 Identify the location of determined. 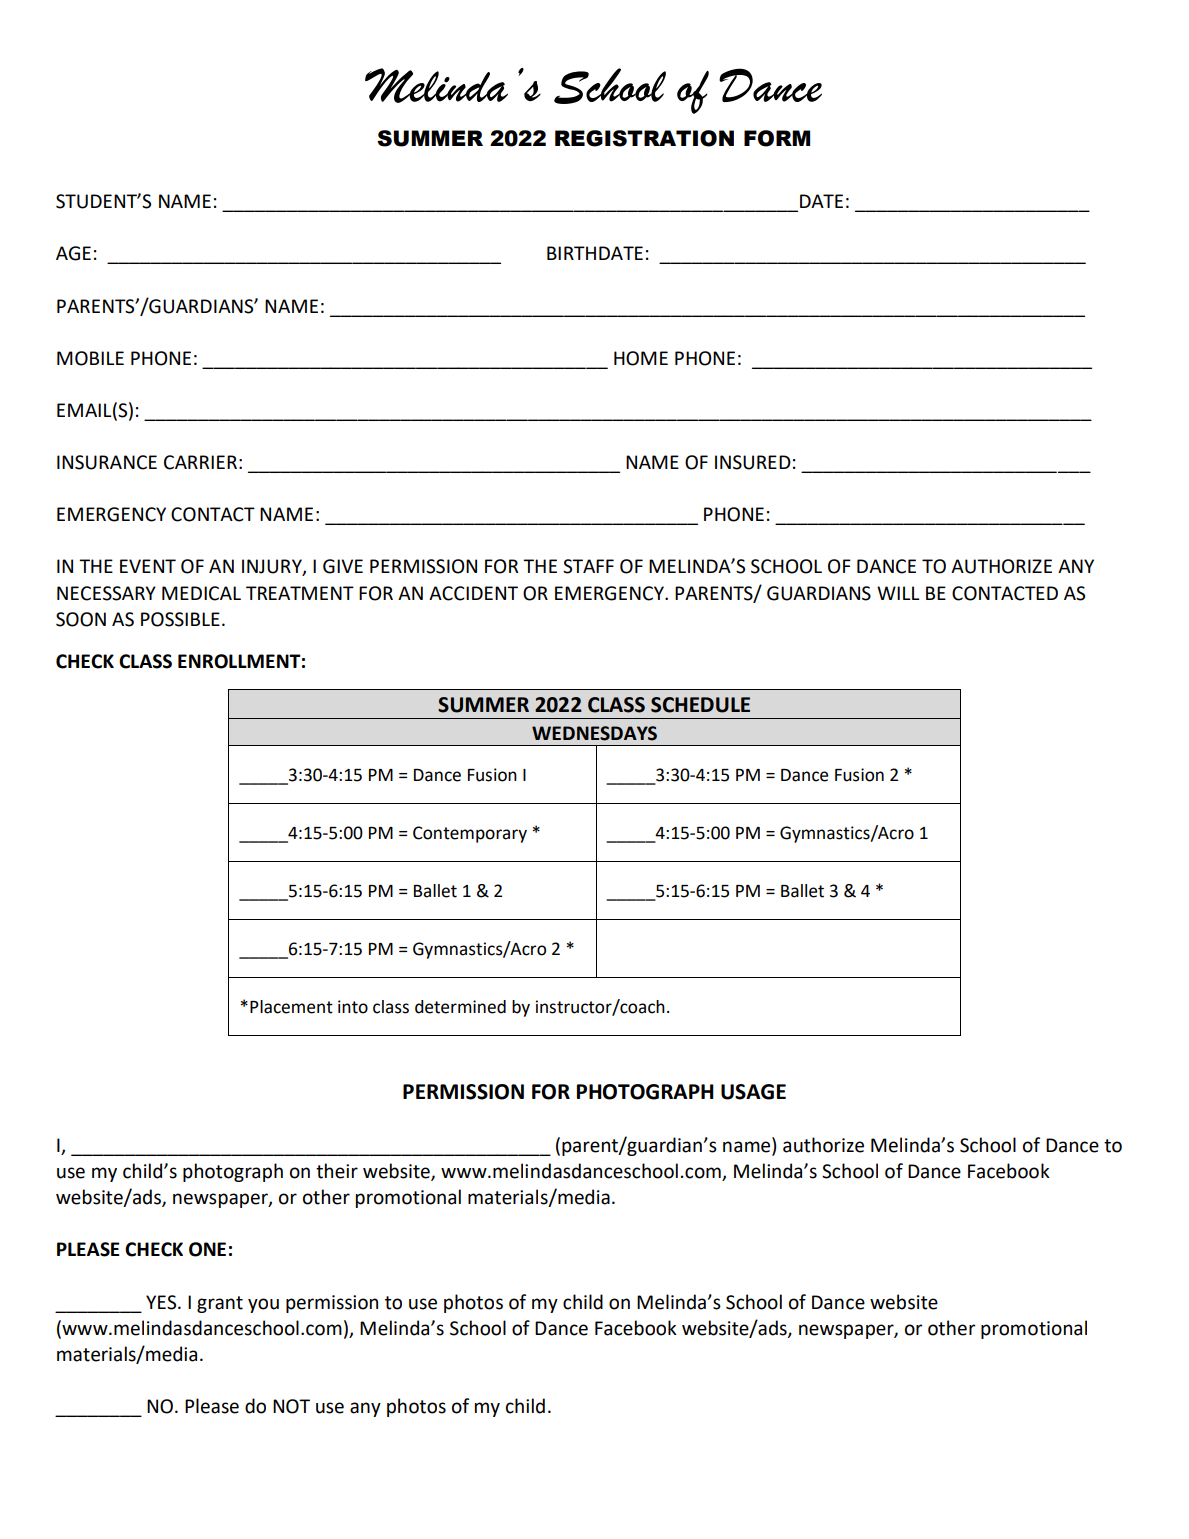
(460, 1007).
